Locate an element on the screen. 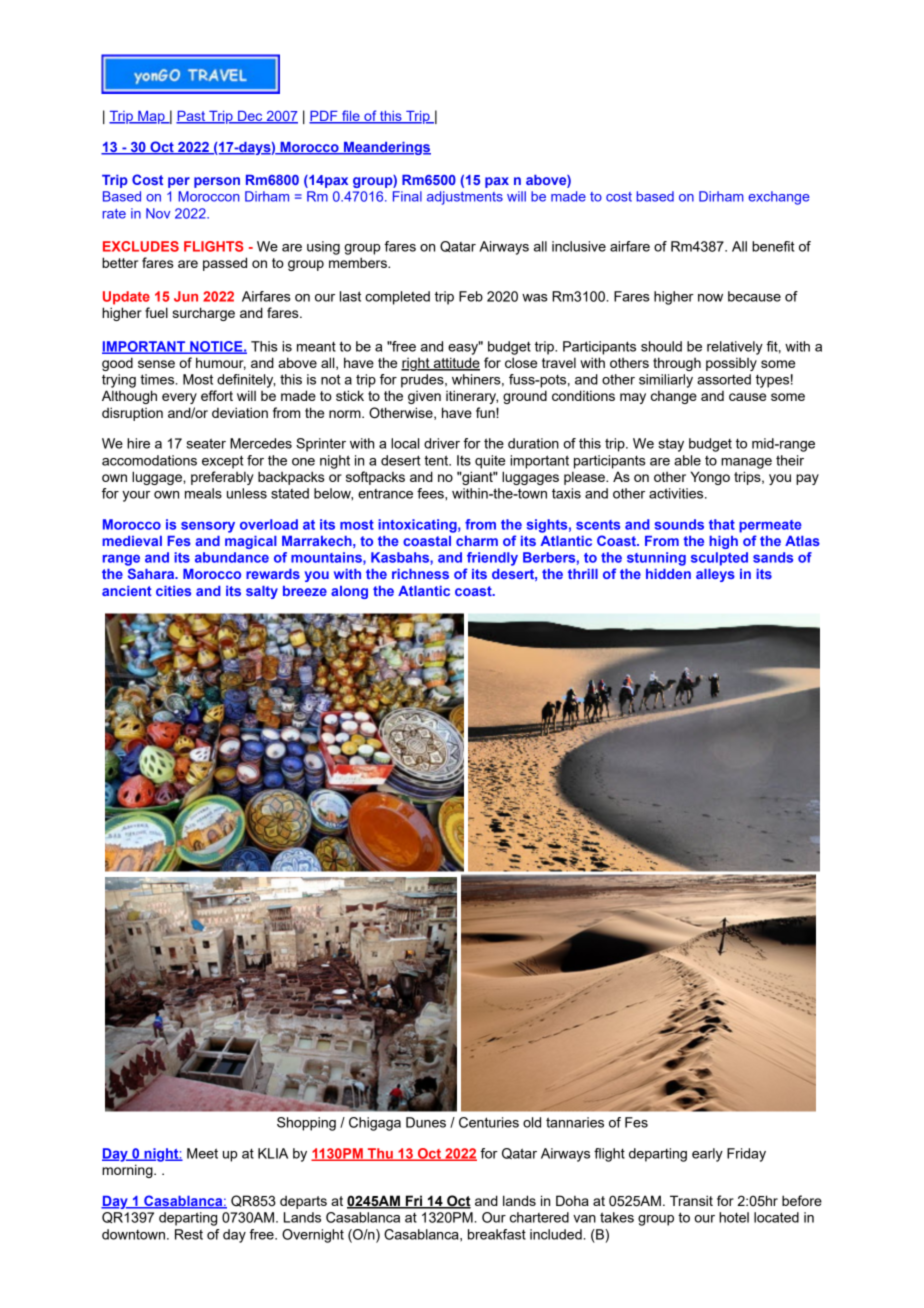  adjustments is located at coordinates (465, 198).
